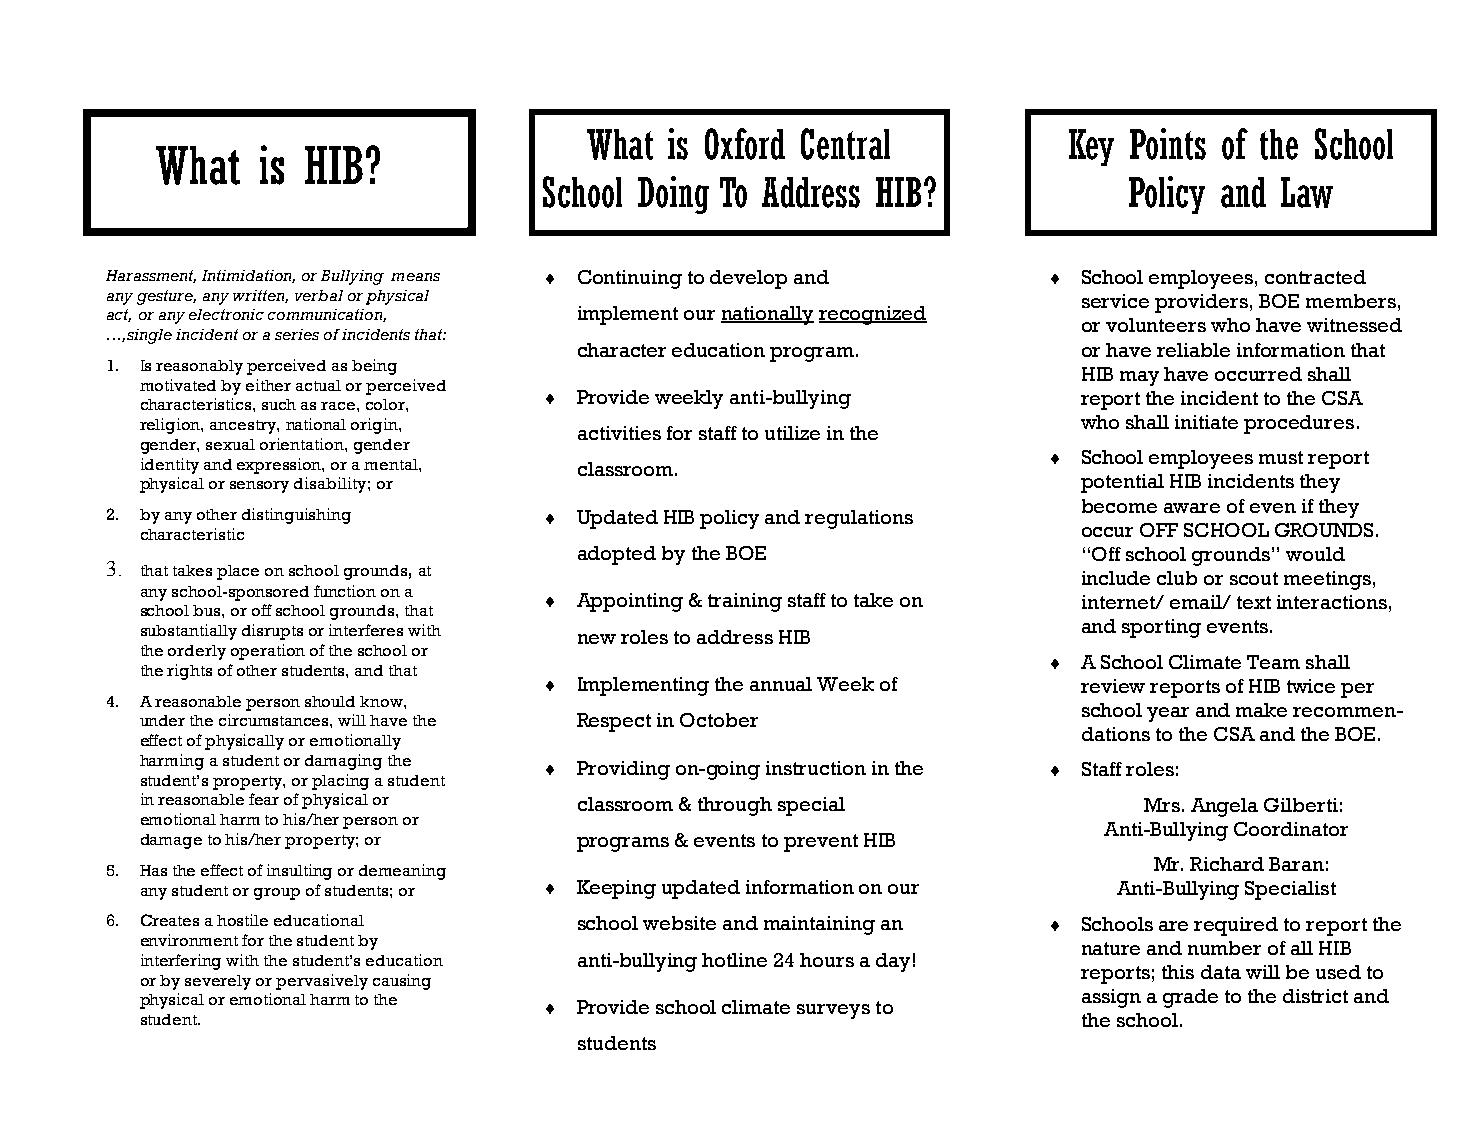 This screenshot has width=1479, height=1143. Describe the element at coordinates (1168, 714) in the screenshot. I see `year` at that location.
